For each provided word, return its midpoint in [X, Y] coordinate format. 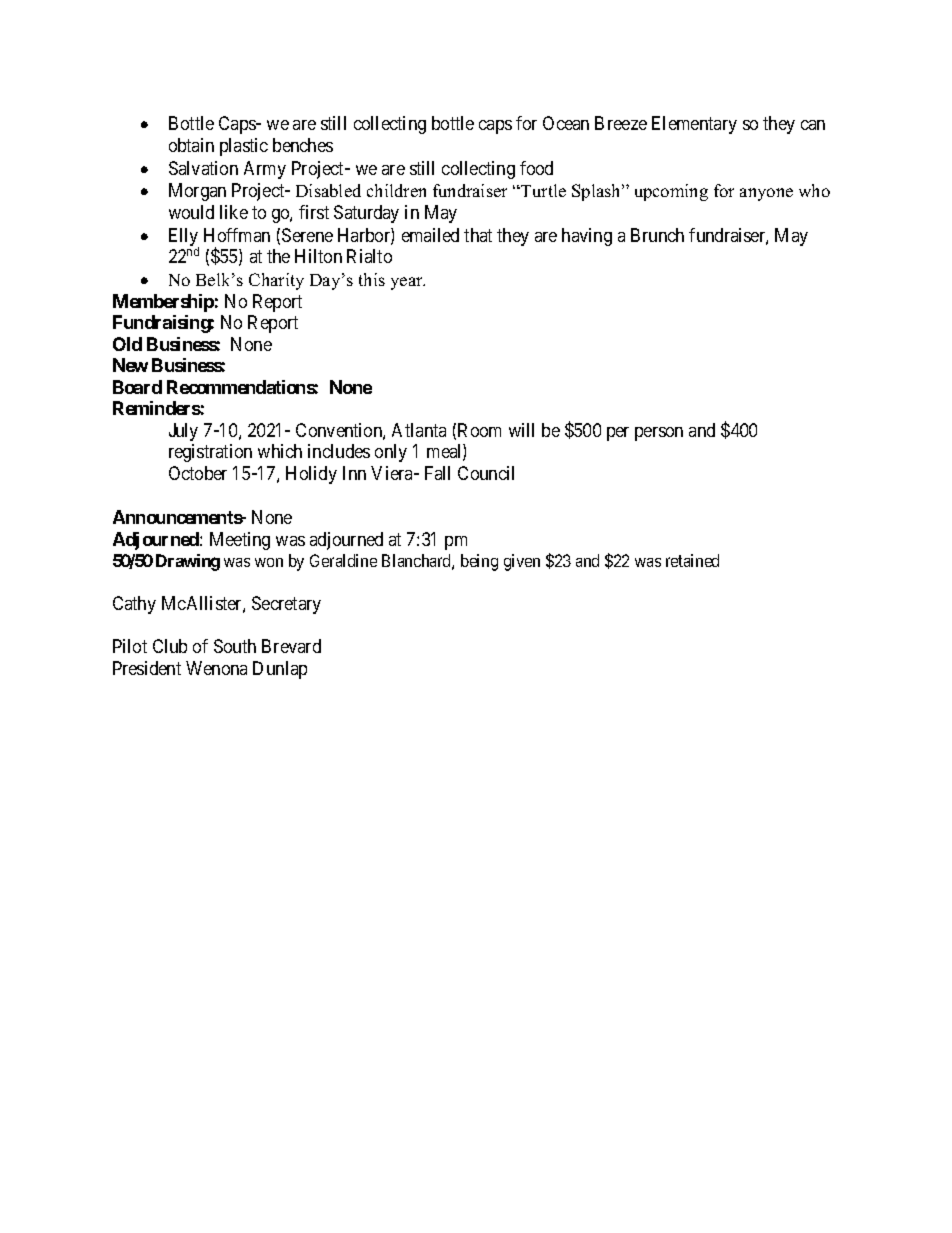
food [536, 168]
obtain [191, 145]
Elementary [694, 125]
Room [479, 430]
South [235, 646]
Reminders [157, 408]
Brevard [291, 646]
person [659, 434]
